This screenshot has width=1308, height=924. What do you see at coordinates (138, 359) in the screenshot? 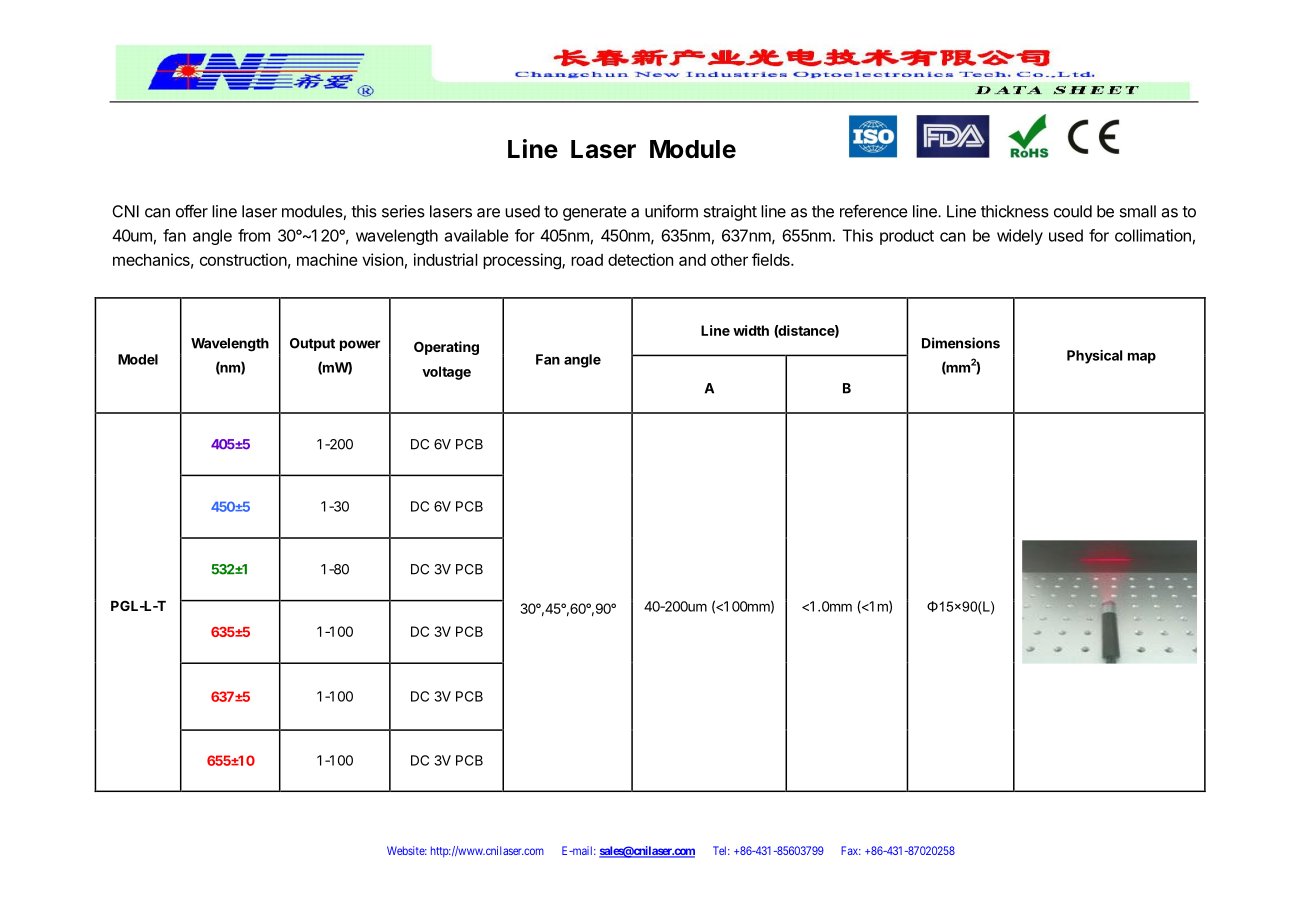
I see `Model` at bounding box center [138, 359].
